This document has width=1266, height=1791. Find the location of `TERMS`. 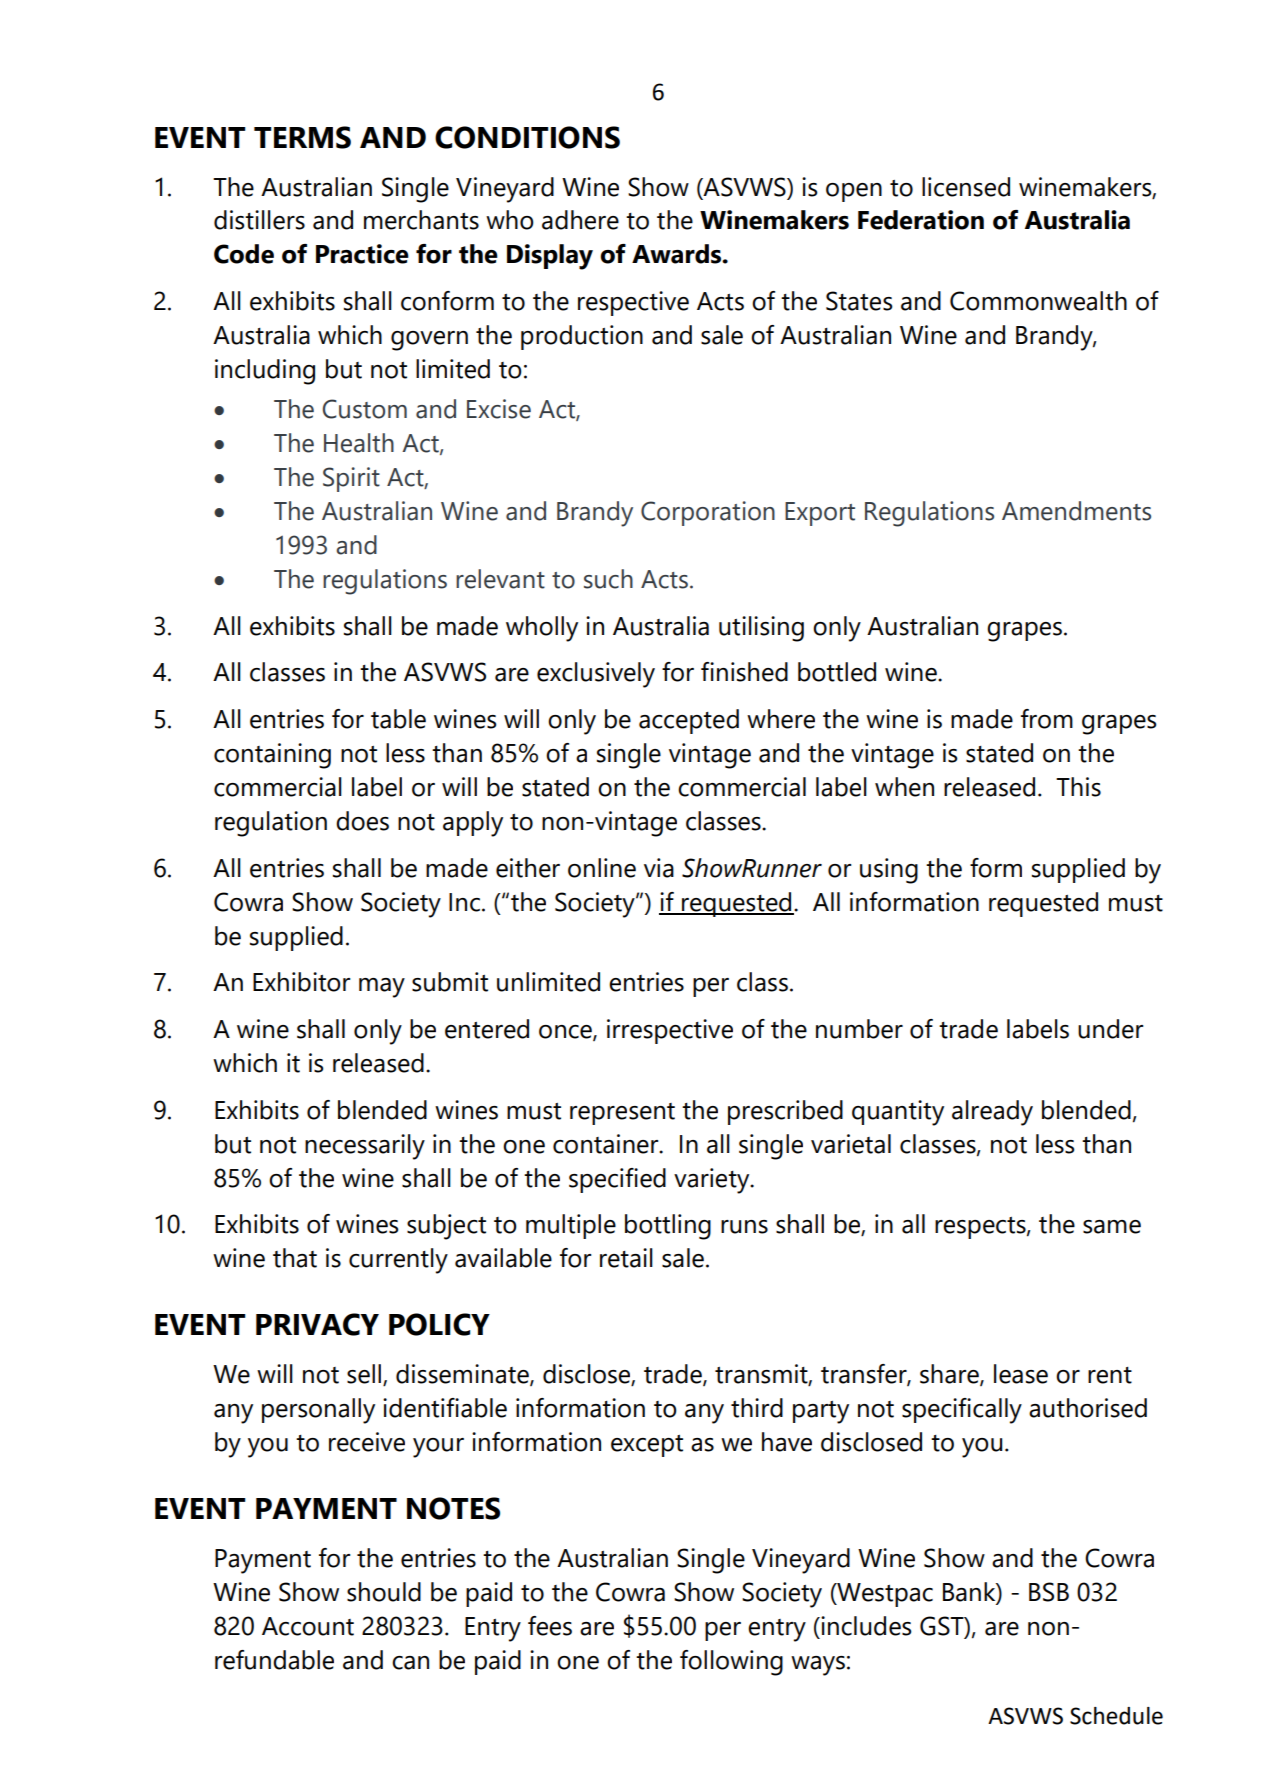

TERMS is located at coordinates (302, 137).
